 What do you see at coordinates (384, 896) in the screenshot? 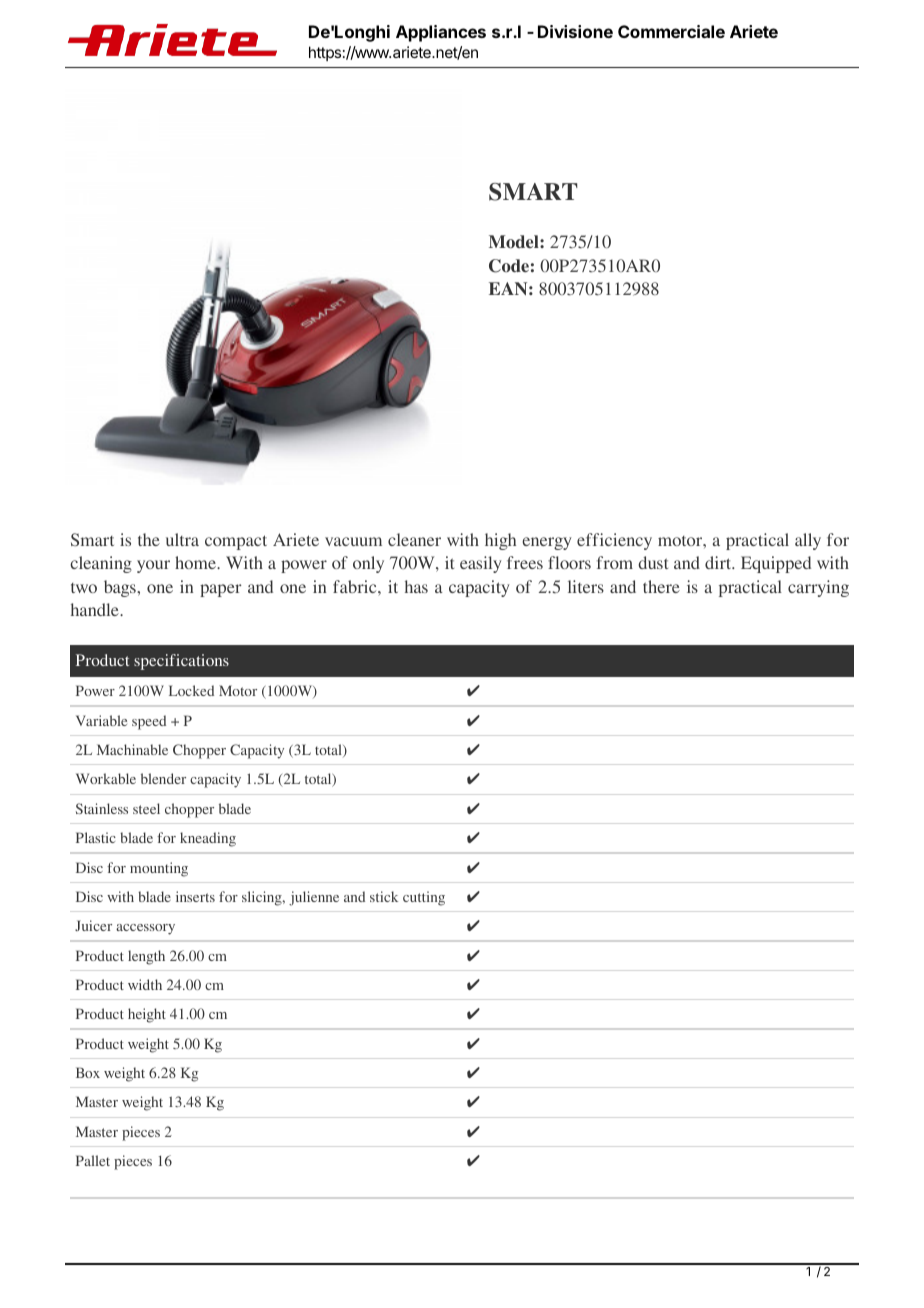
I see `stick` at bounding box center [384, 896].
